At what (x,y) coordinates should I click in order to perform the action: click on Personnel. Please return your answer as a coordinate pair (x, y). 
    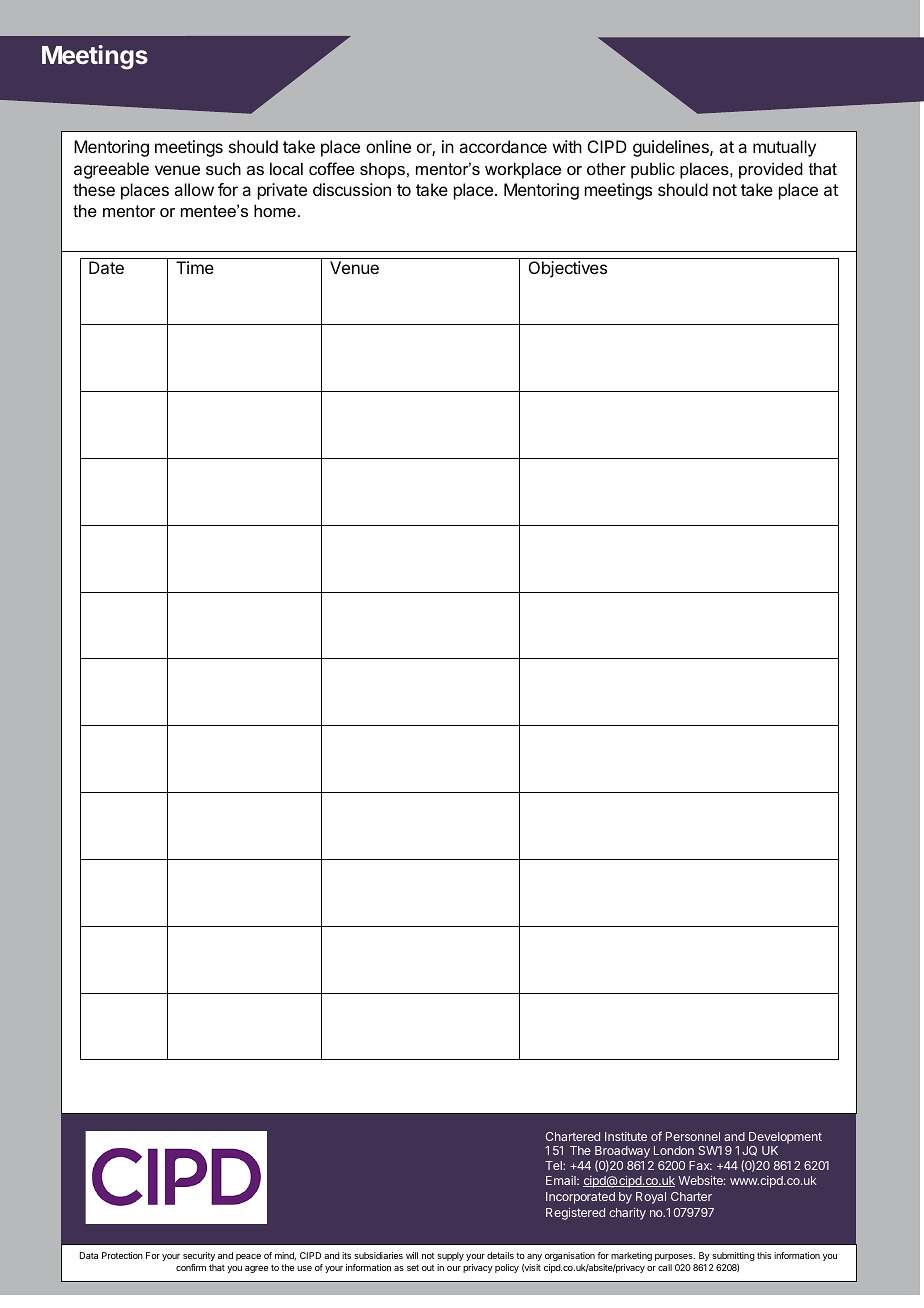
    Looking at the image, I should click on (693, 1136).
